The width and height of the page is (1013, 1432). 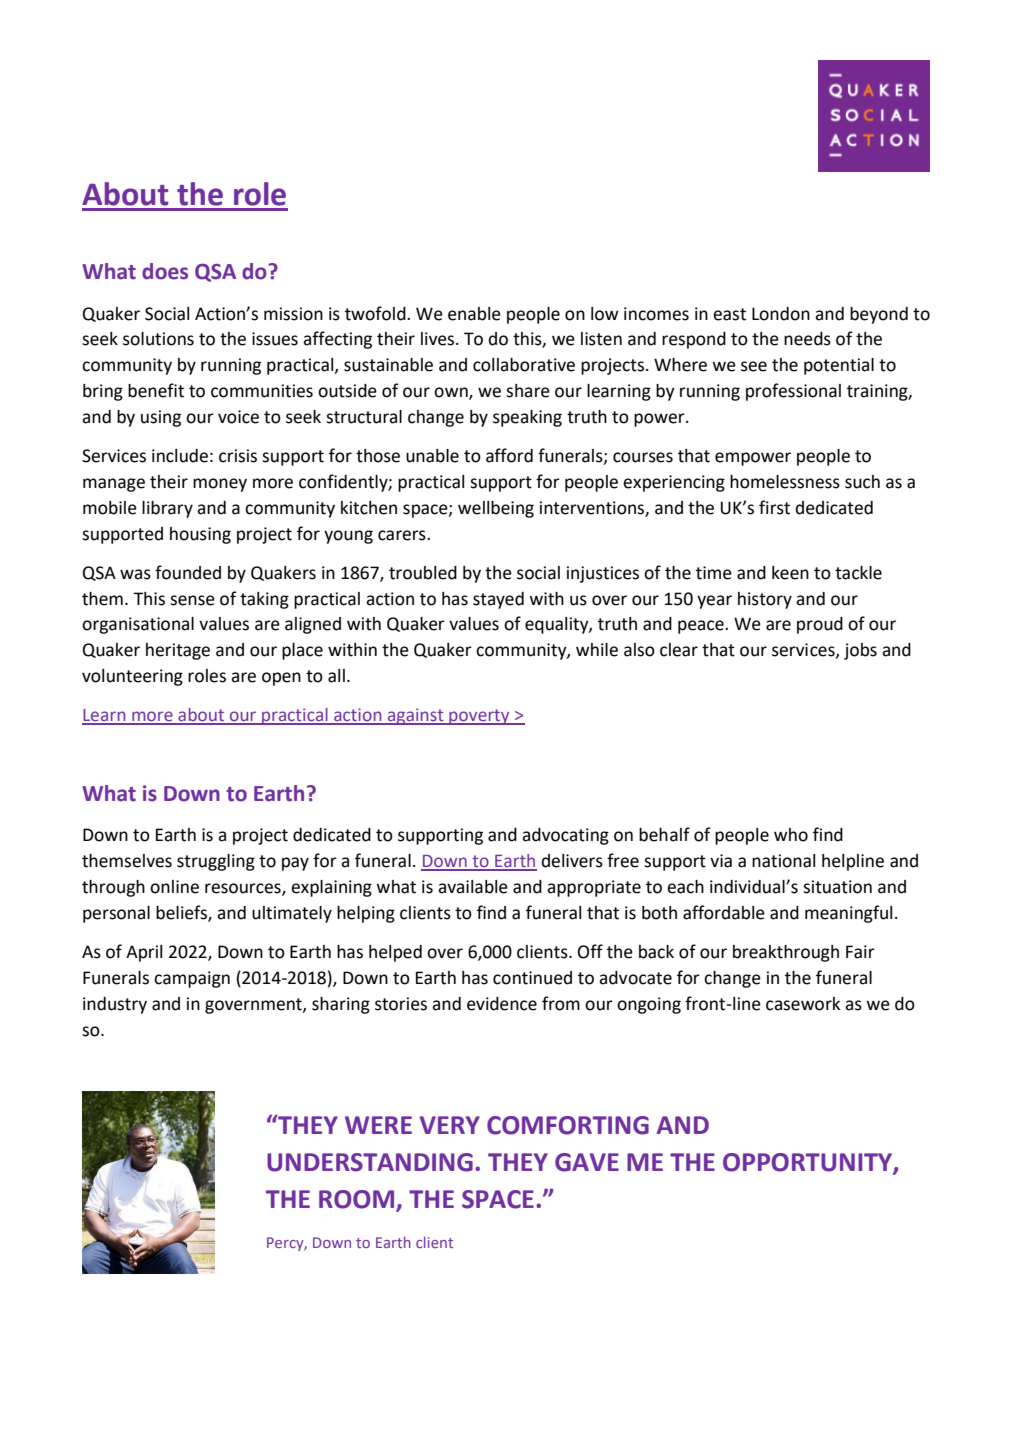 I want to click on against, so click(x=415, y=716).
